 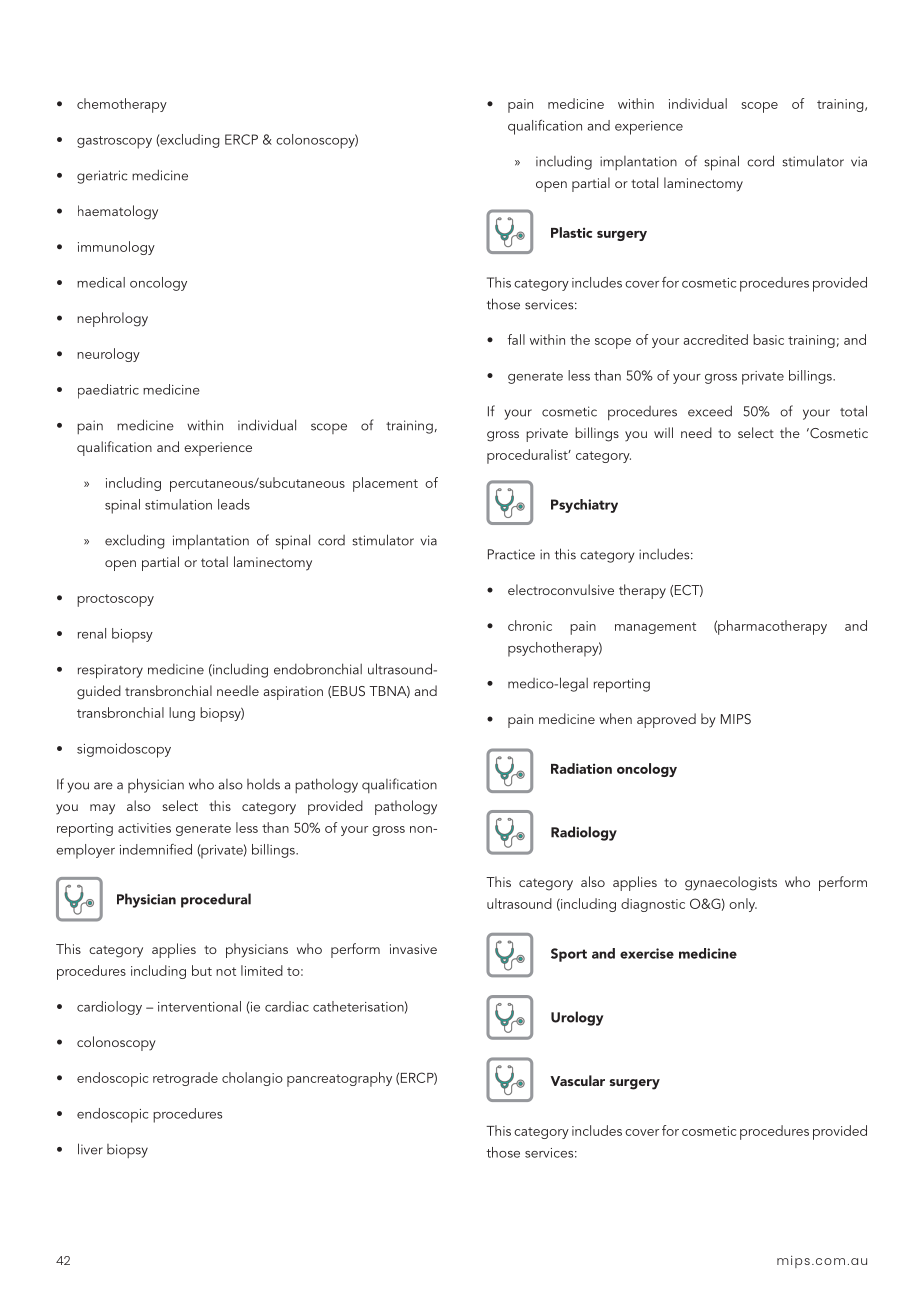 What do you see at coordinates (655, 628) in the page?
I see `management` at bounding box center [655, 628].
